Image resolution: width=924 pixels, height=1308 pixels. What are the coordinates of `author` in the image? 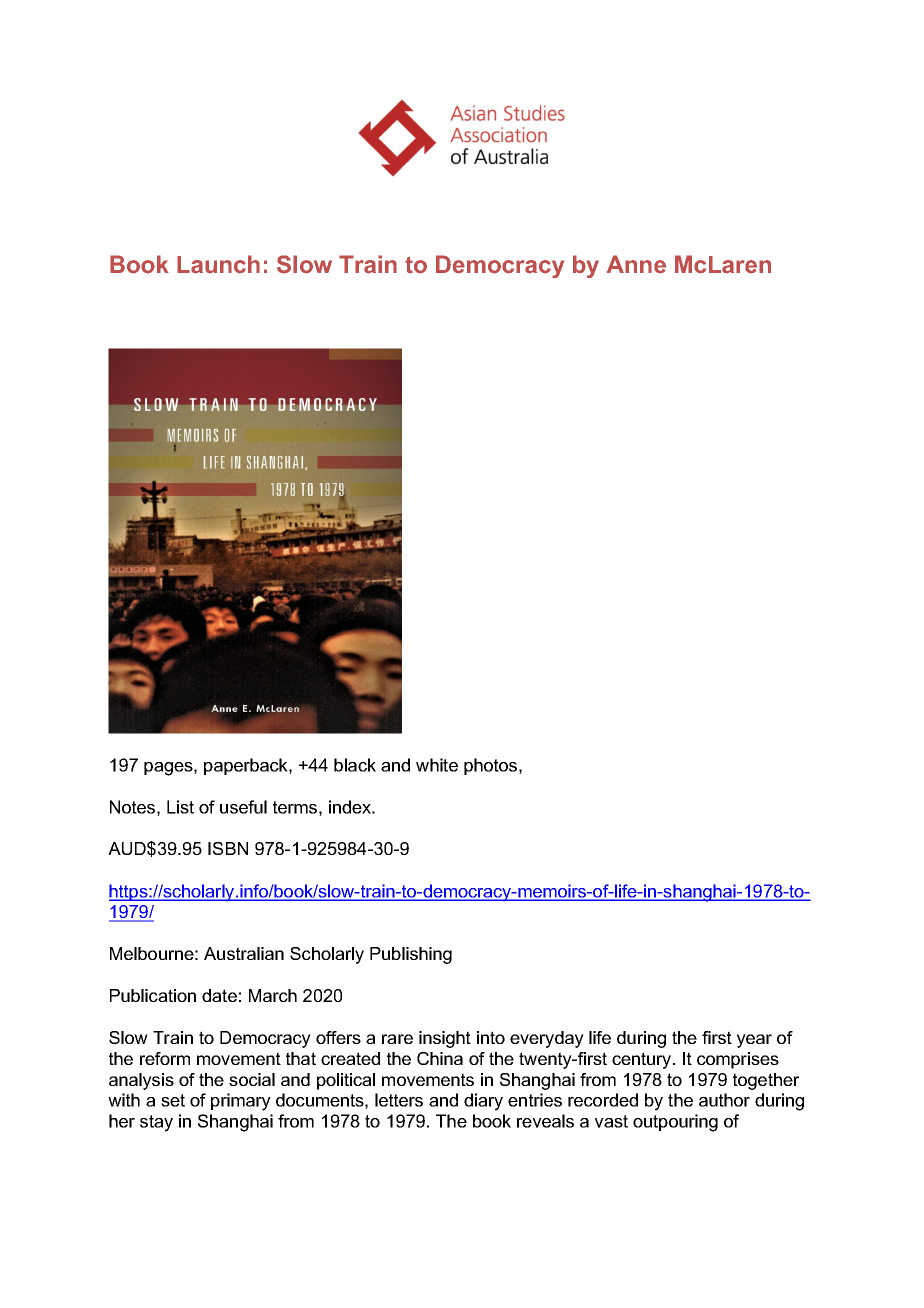 It's located at (724, 1100).
